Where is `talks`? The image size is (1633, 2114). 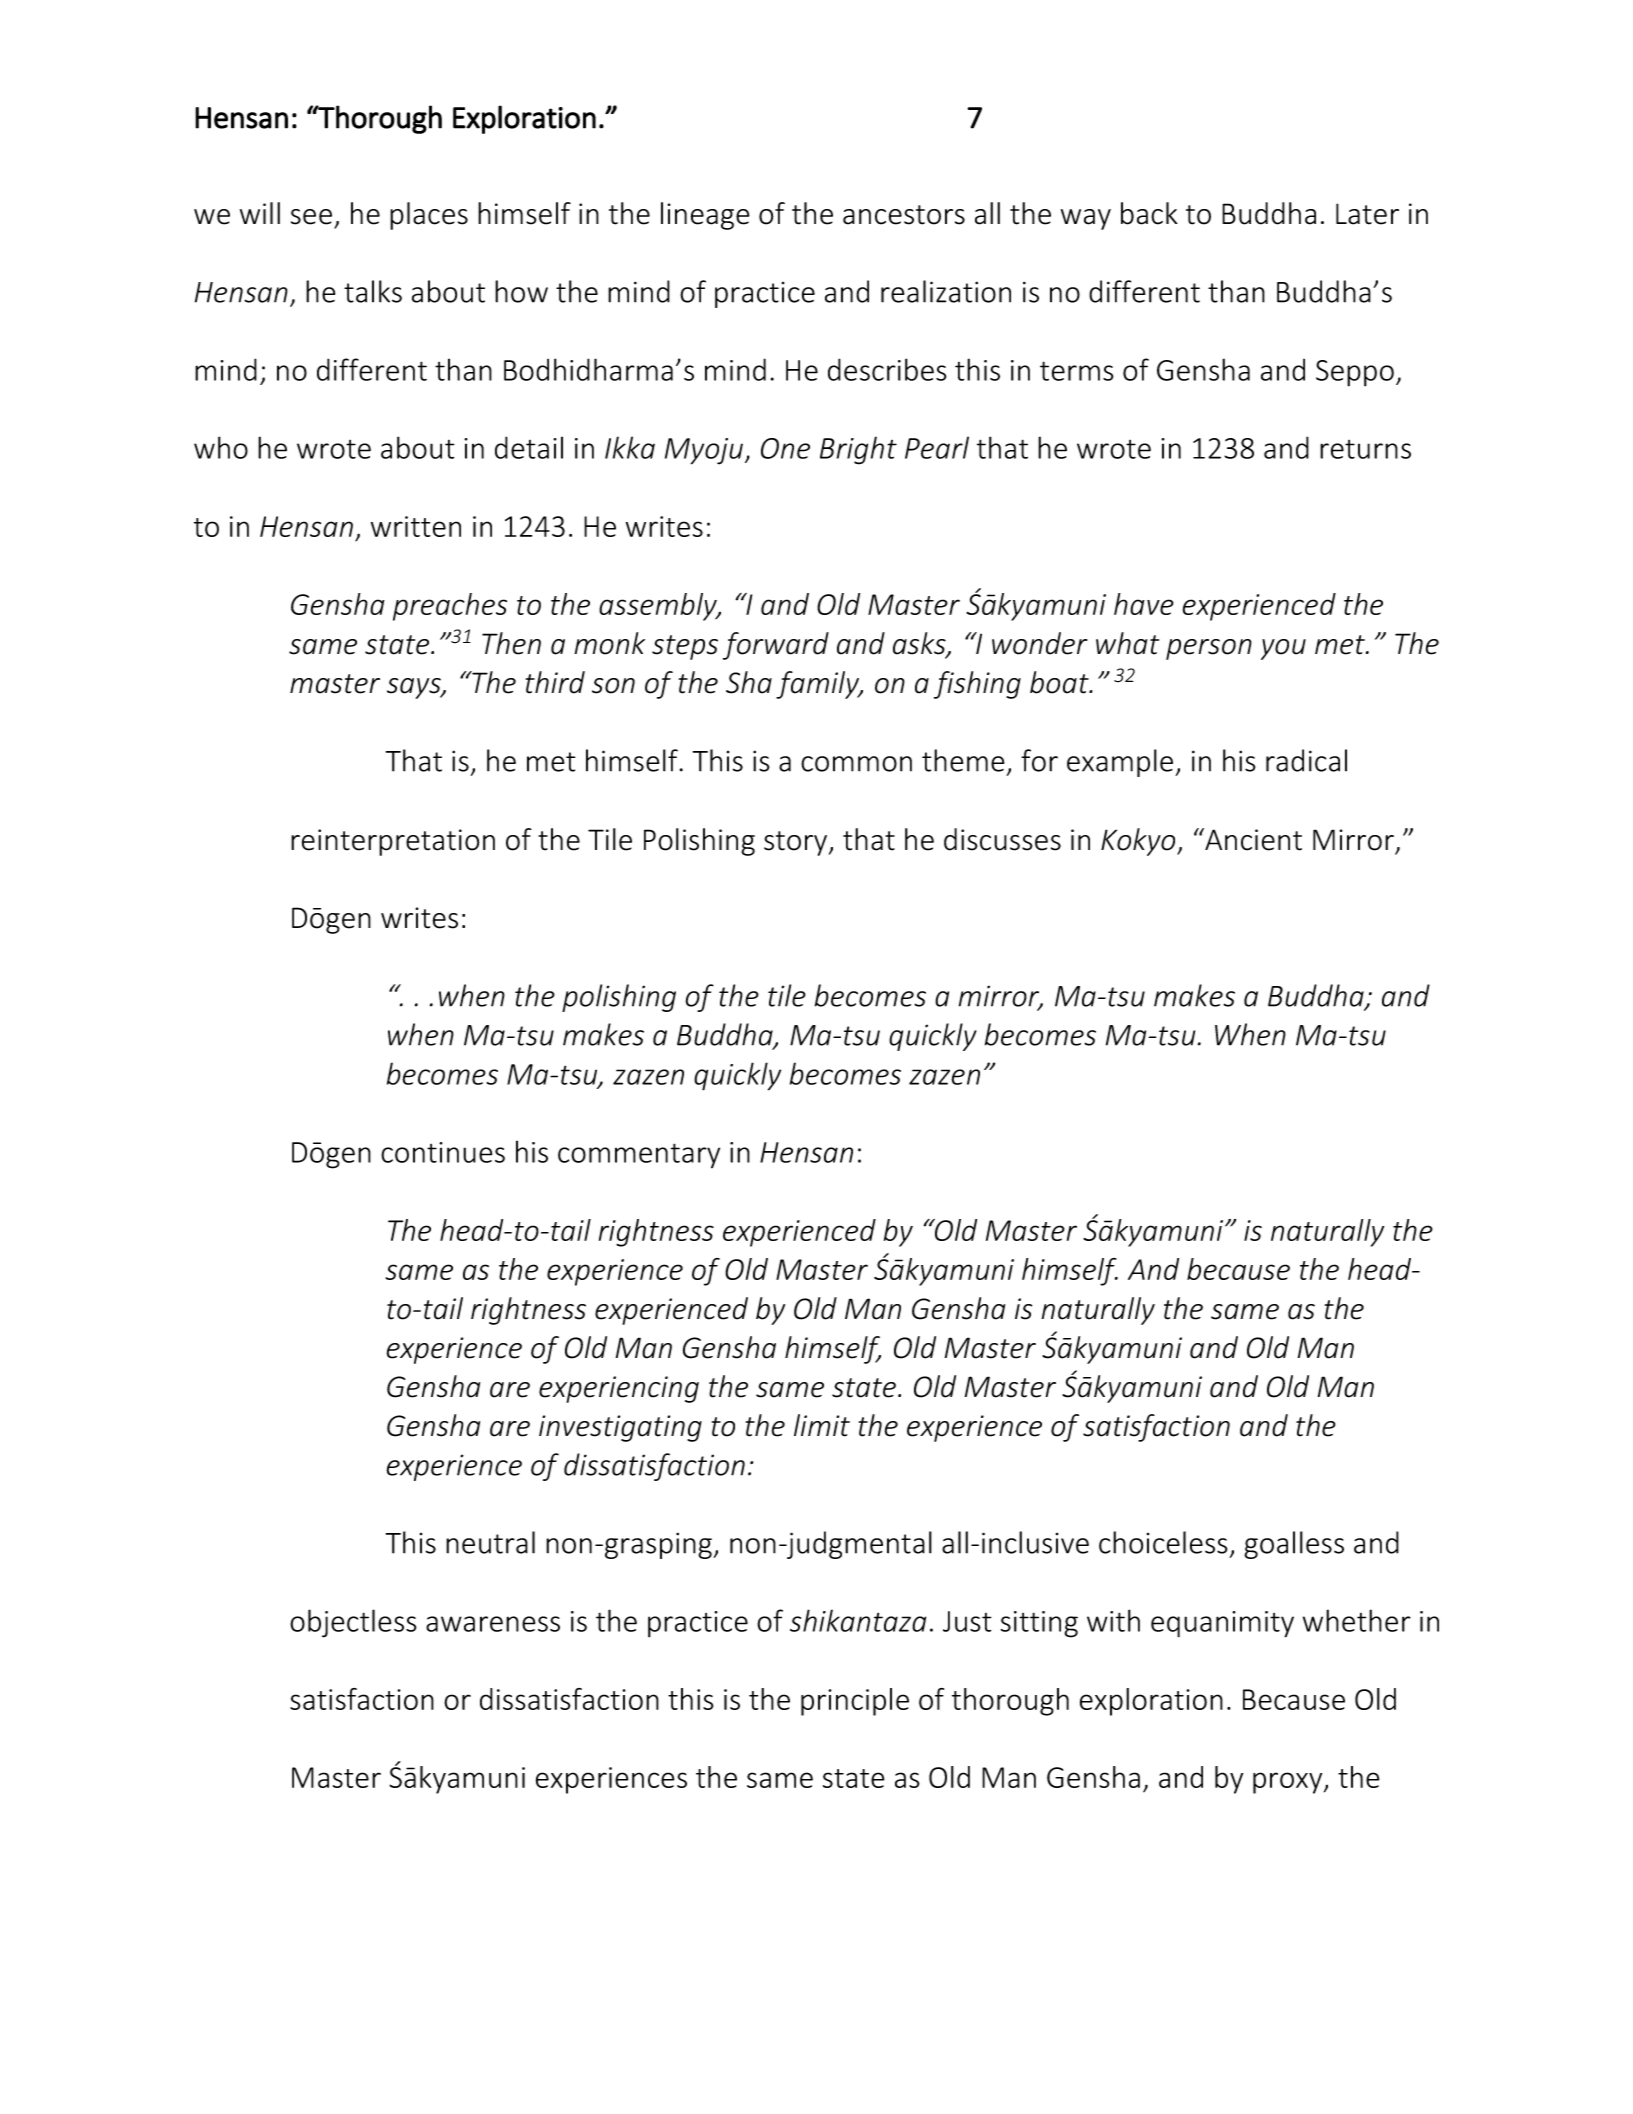 talks is located at coordinates (373, 291).
